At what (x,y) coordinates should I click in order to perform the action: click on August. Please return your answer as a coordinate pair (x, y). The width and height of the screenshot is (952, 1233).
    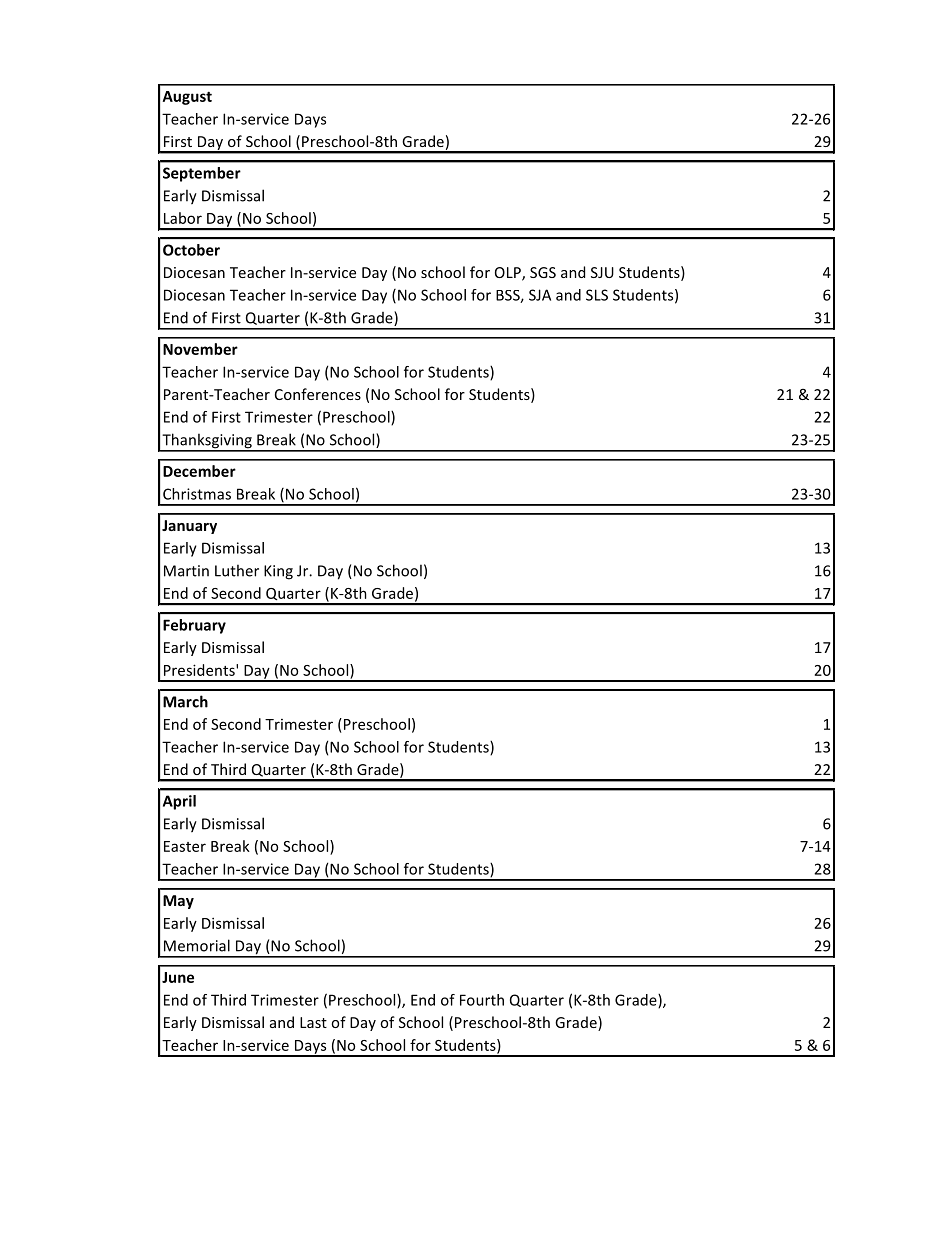
    Looking at the image, I should click on (187, 98).
